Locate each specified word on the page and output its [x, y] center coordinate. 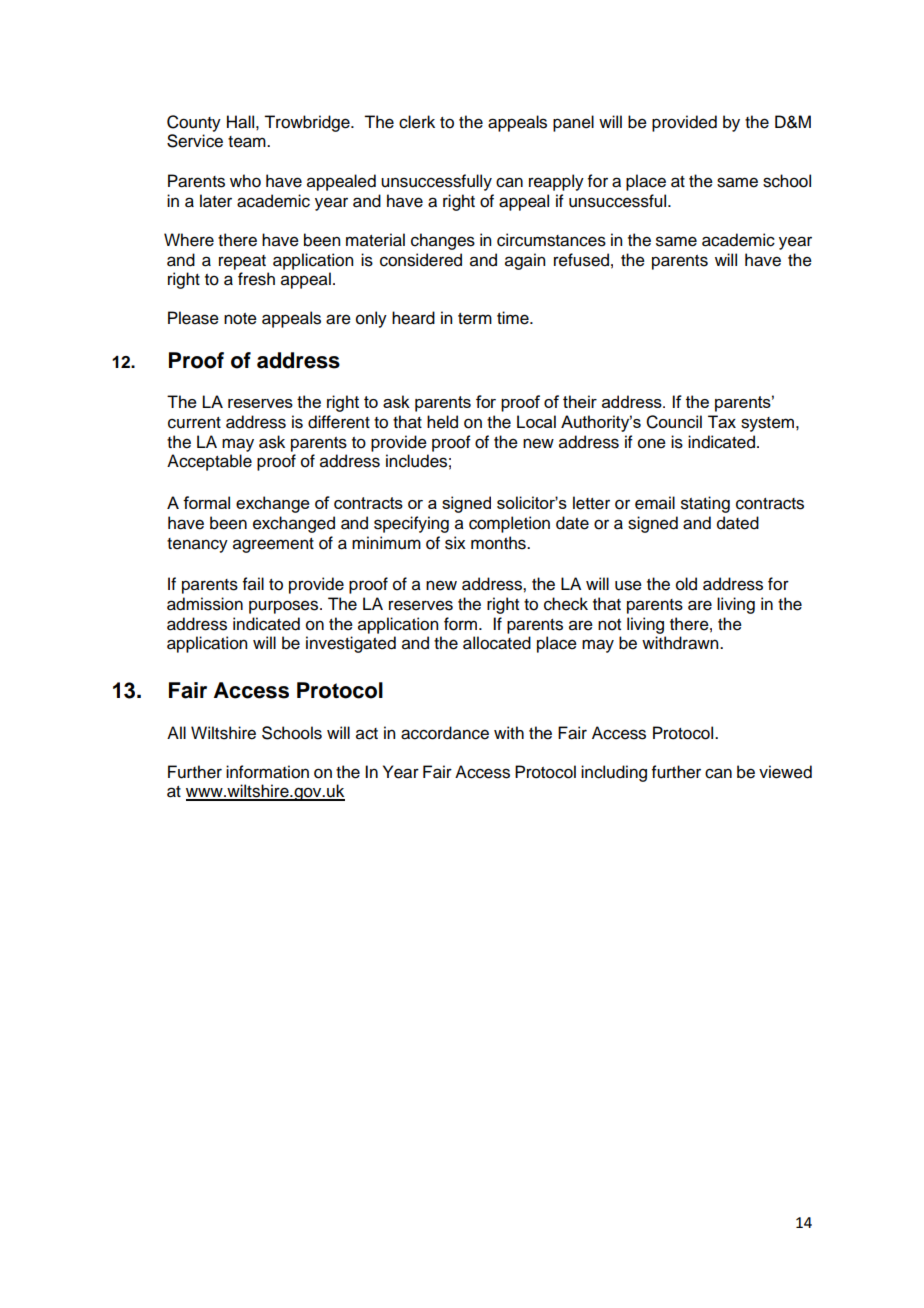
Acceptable [209, 462]
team [248, 142]
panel [573, 123]
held [442, 422]
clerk [417, 122]
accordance [445, 733]
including [614, 773]
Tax [722, 421]
